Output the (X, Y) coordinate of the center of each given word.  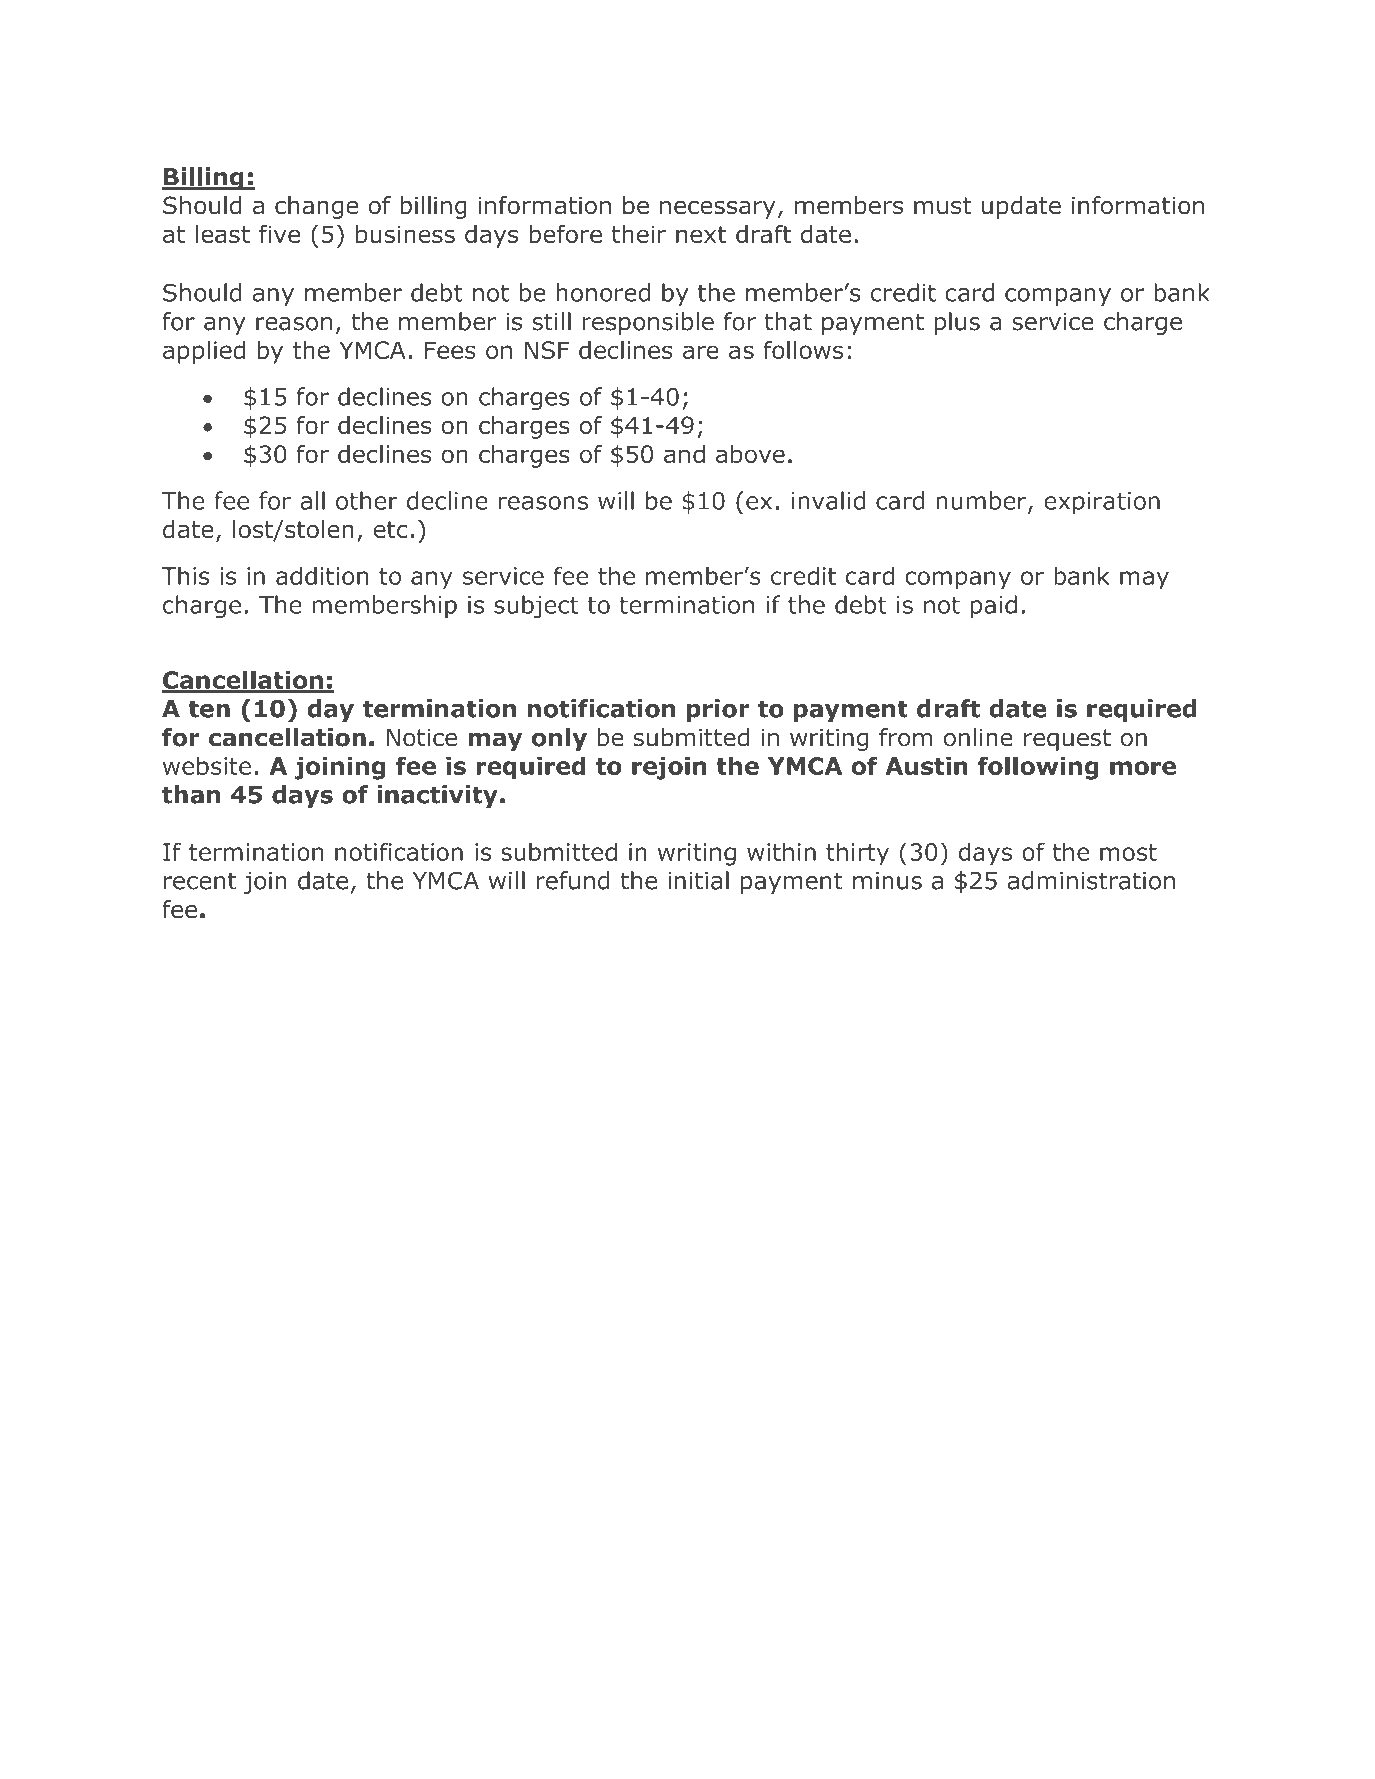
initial (698, 880)
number (982, 501)
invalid (828, 500)
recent (200, 881)
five (279, 234)
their (639, 234)
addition (322, 575)
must (943, 206)
